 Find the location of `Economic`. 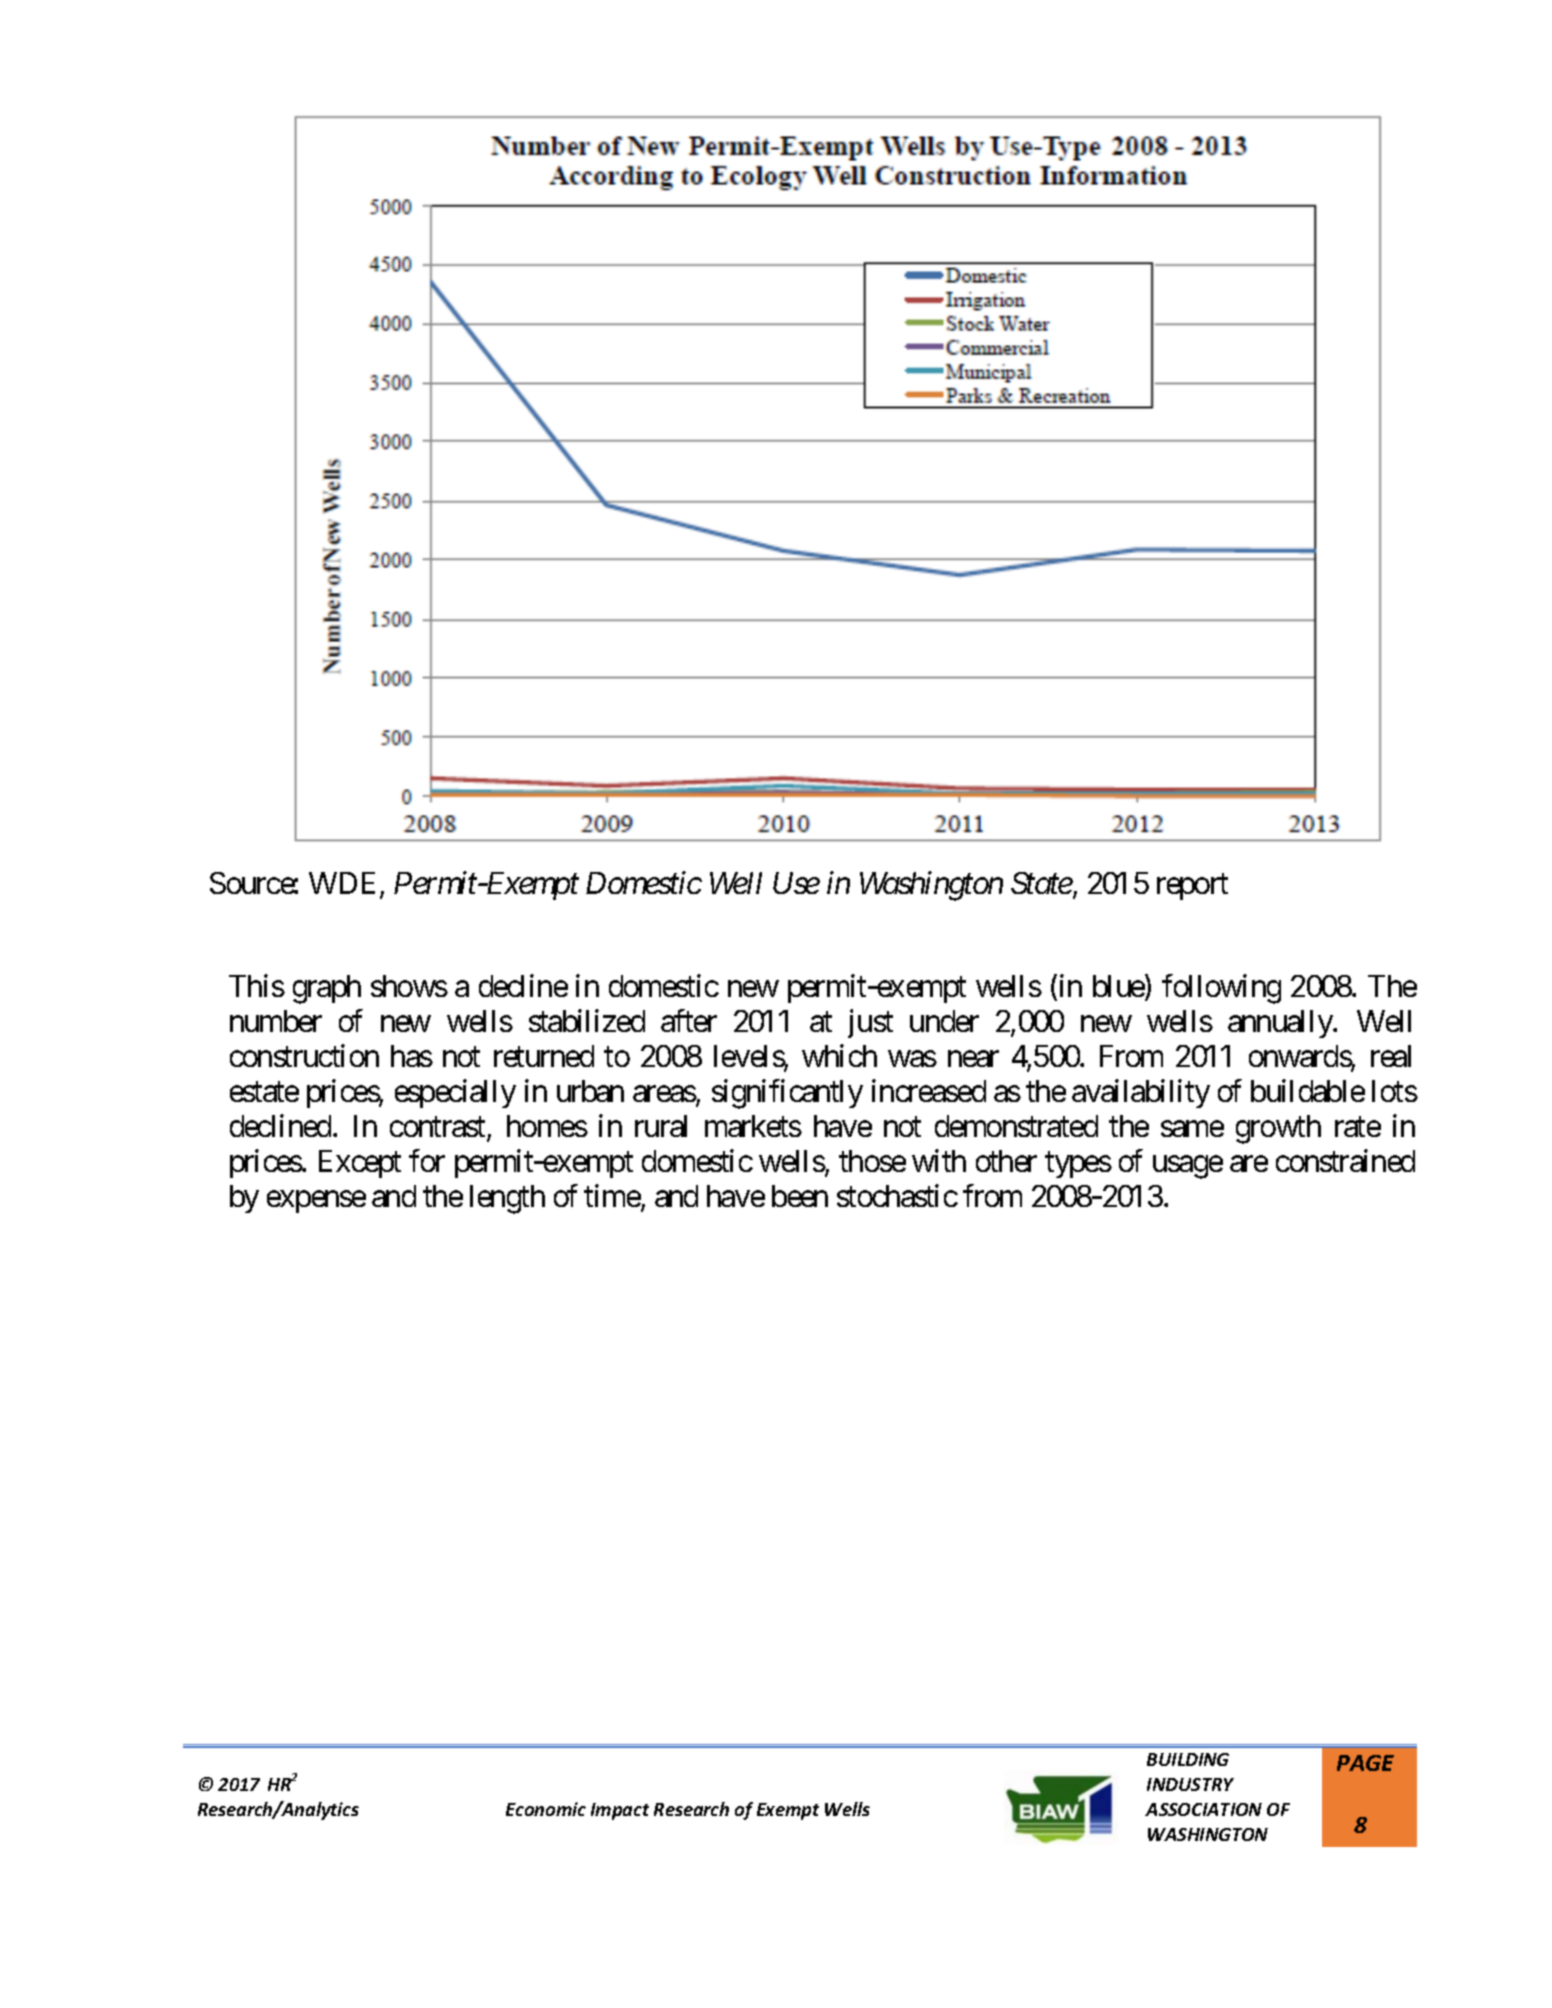

Economic is located at coordinates (546, 1809).
